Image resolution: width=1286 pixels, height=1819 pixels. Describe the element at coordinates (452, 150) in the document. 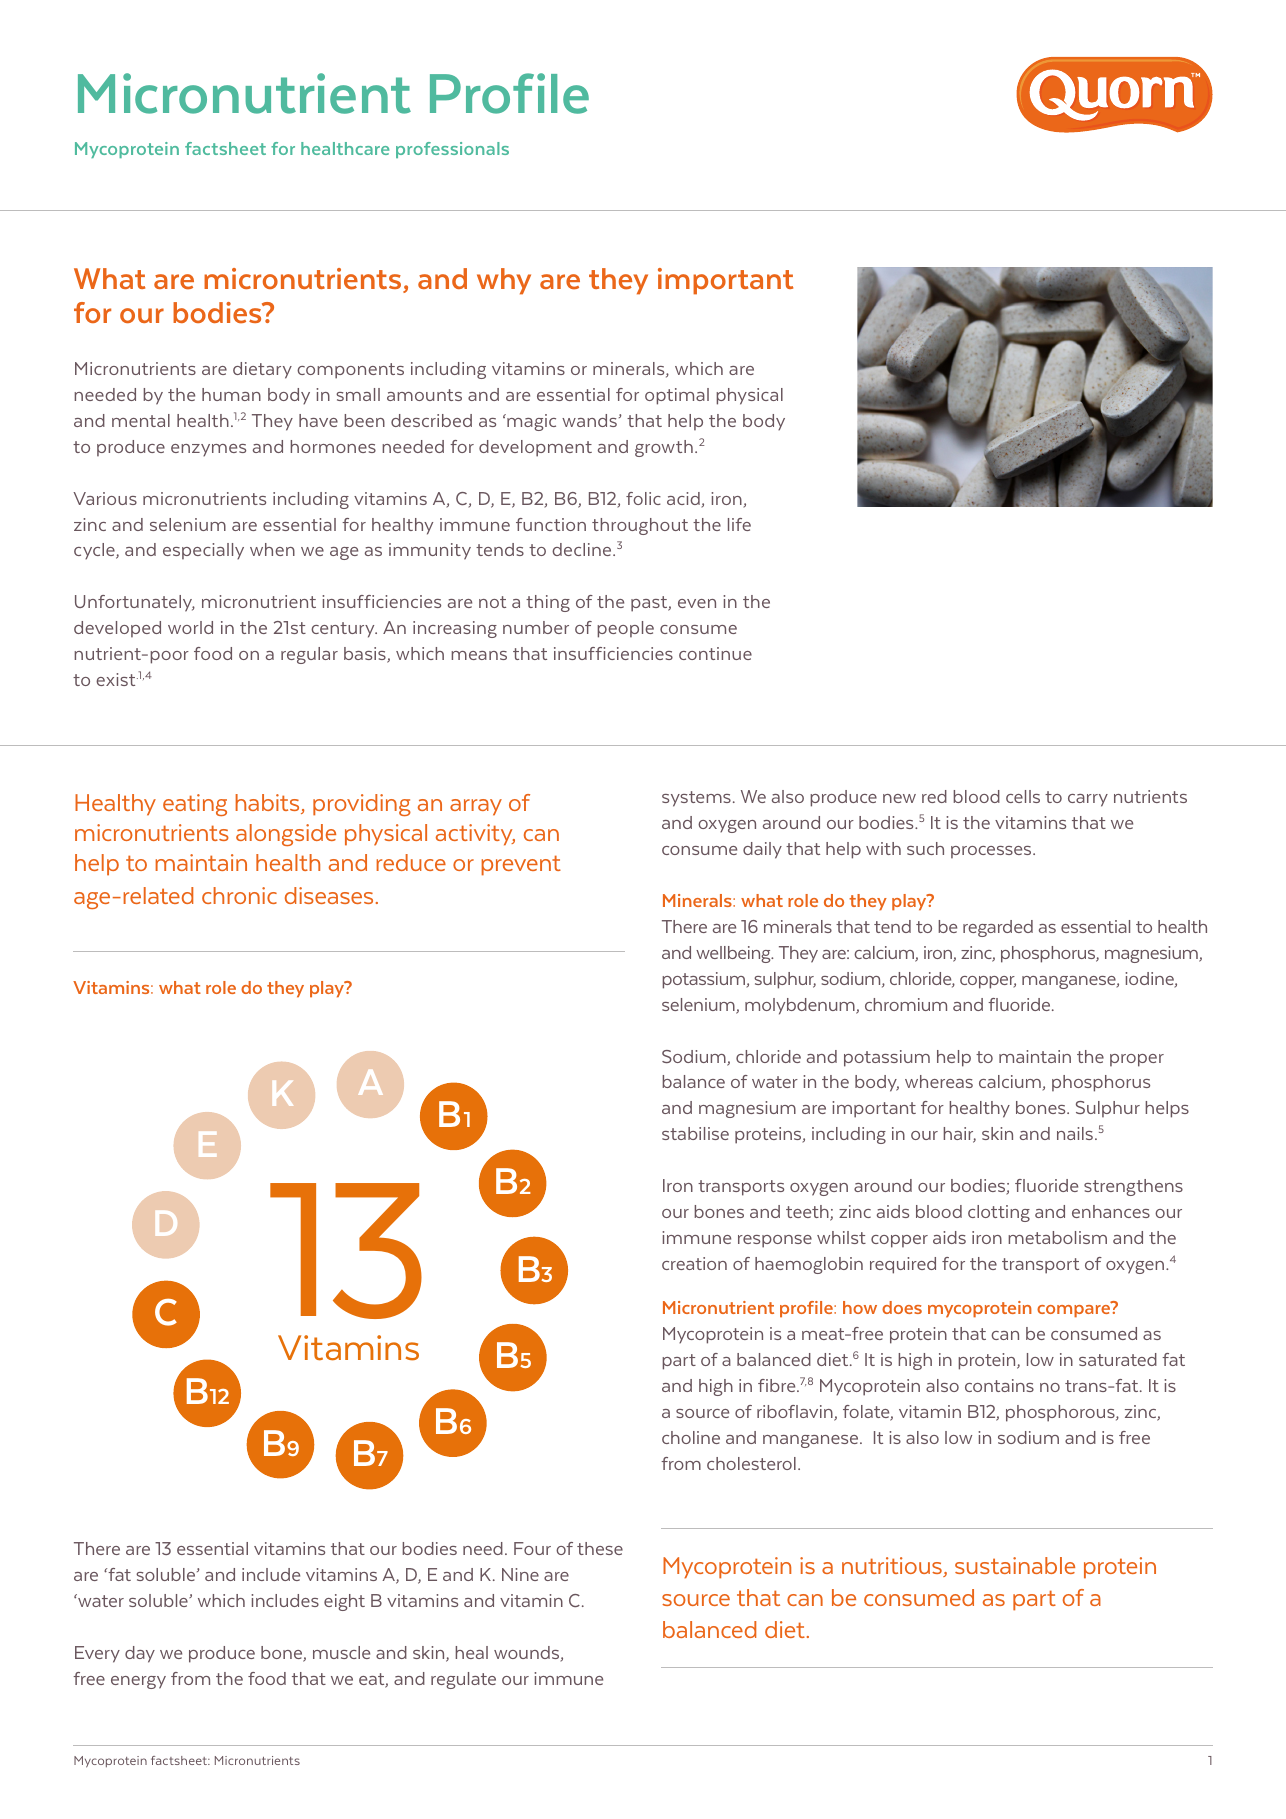

I see `professionals` at that location.
